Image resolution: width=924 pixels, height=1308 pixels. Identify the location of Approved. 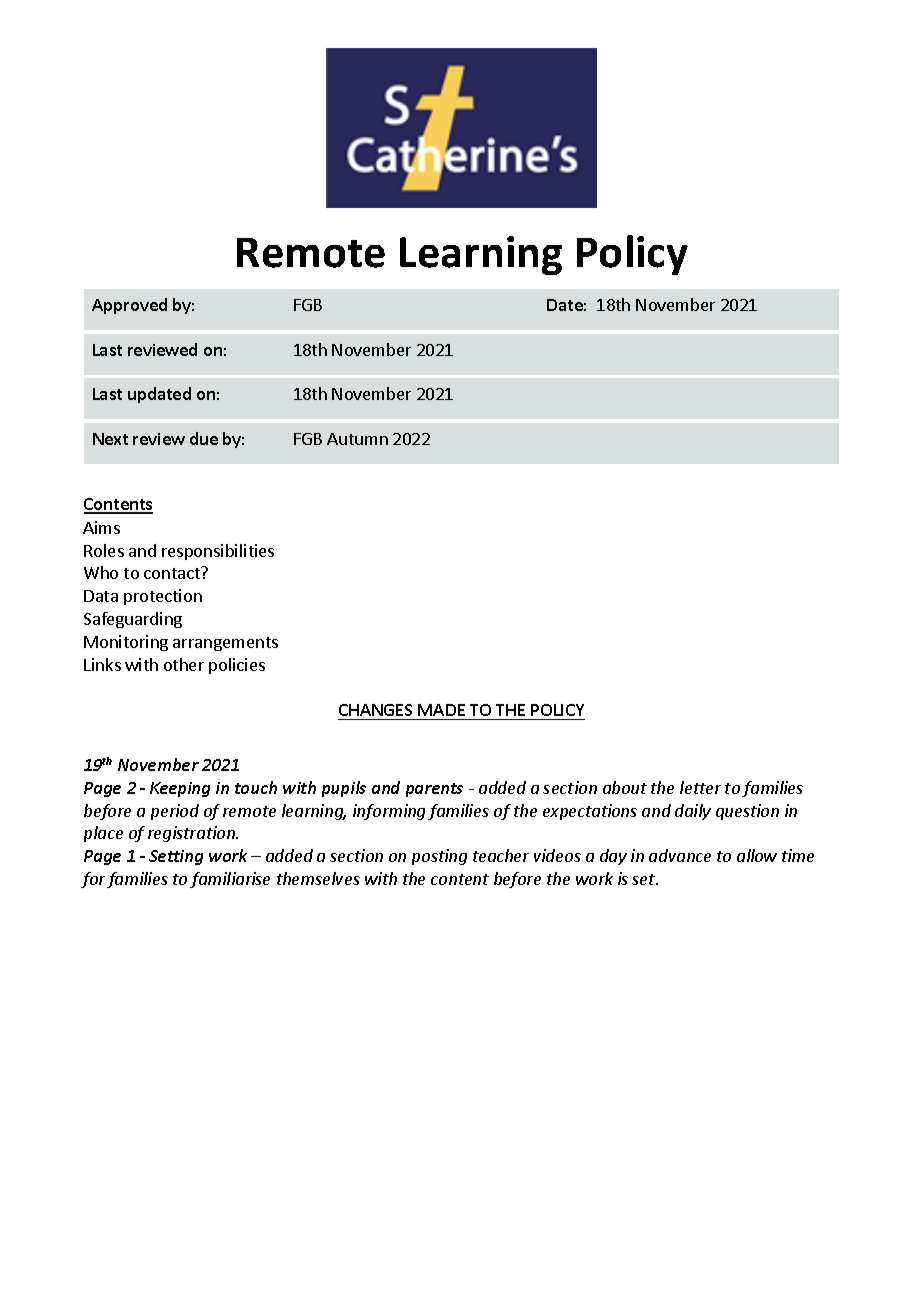
(129, 306).
